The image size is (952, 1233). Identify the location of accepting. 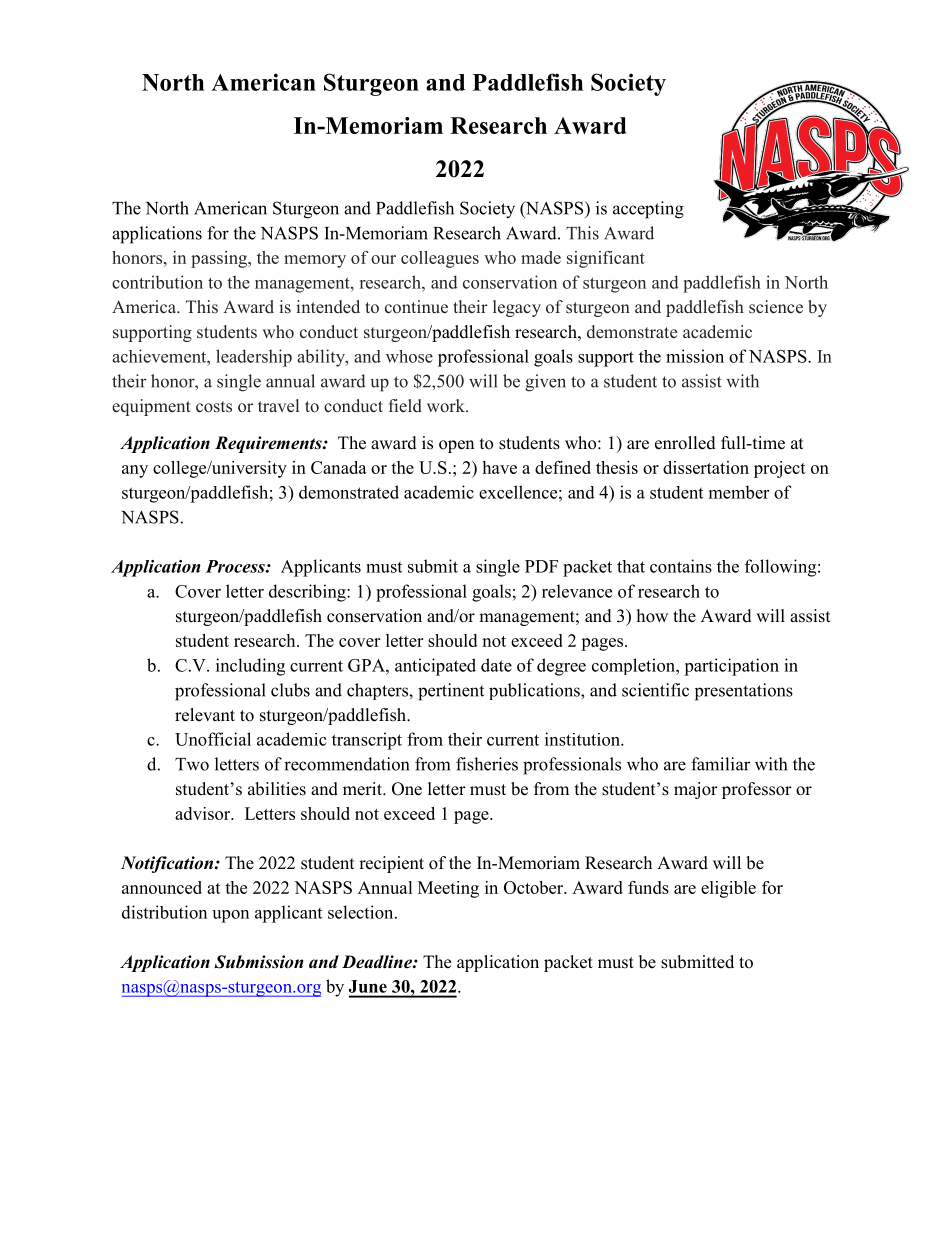
(648, 210).
